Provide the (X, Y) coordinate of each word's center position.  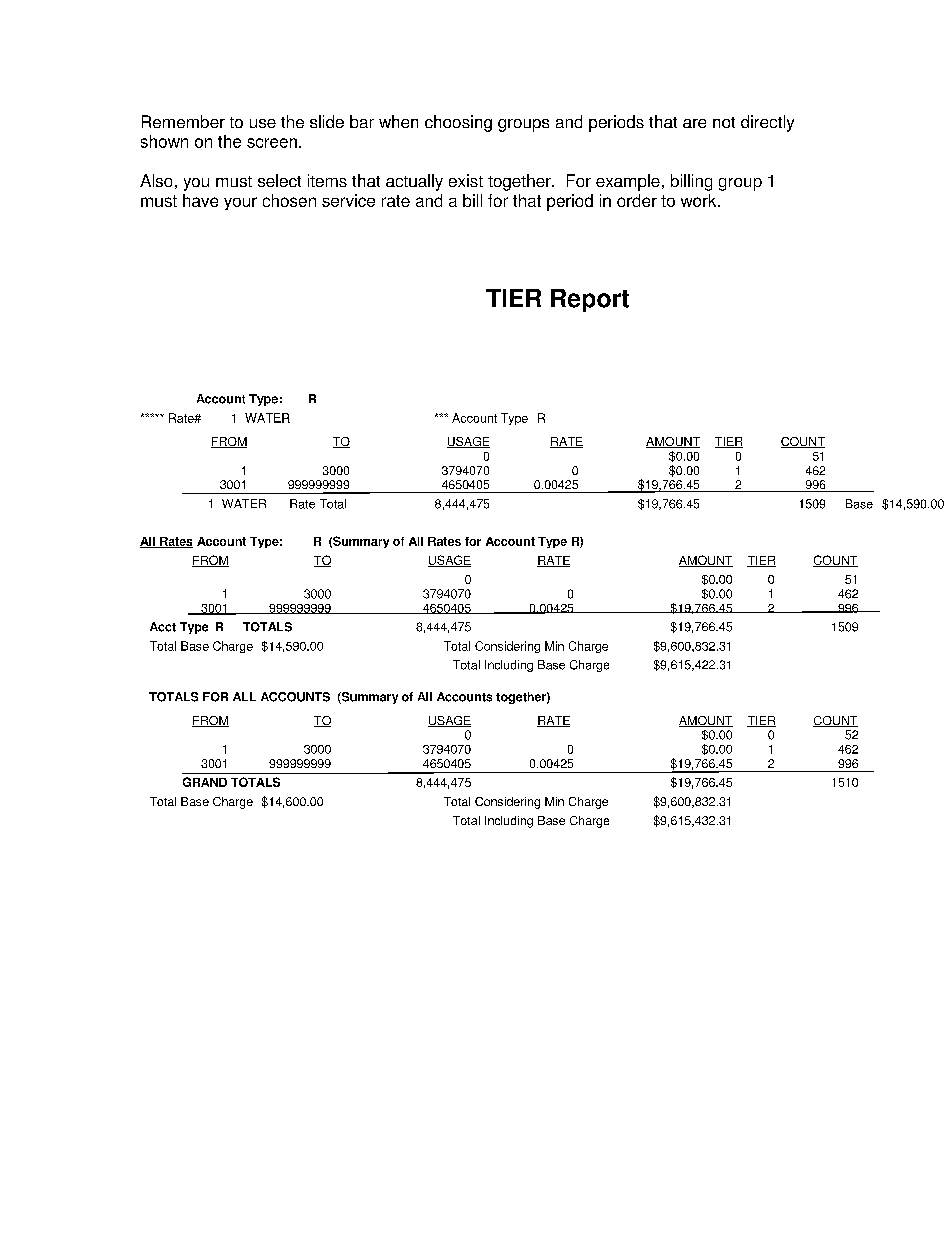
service (348, 200)
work (700, 200)
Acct (163, 627)
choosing (458, 123)
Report (590, 300)
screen (272, 143)
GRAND (205, 782)
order (637, 200)
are (694, 123)
